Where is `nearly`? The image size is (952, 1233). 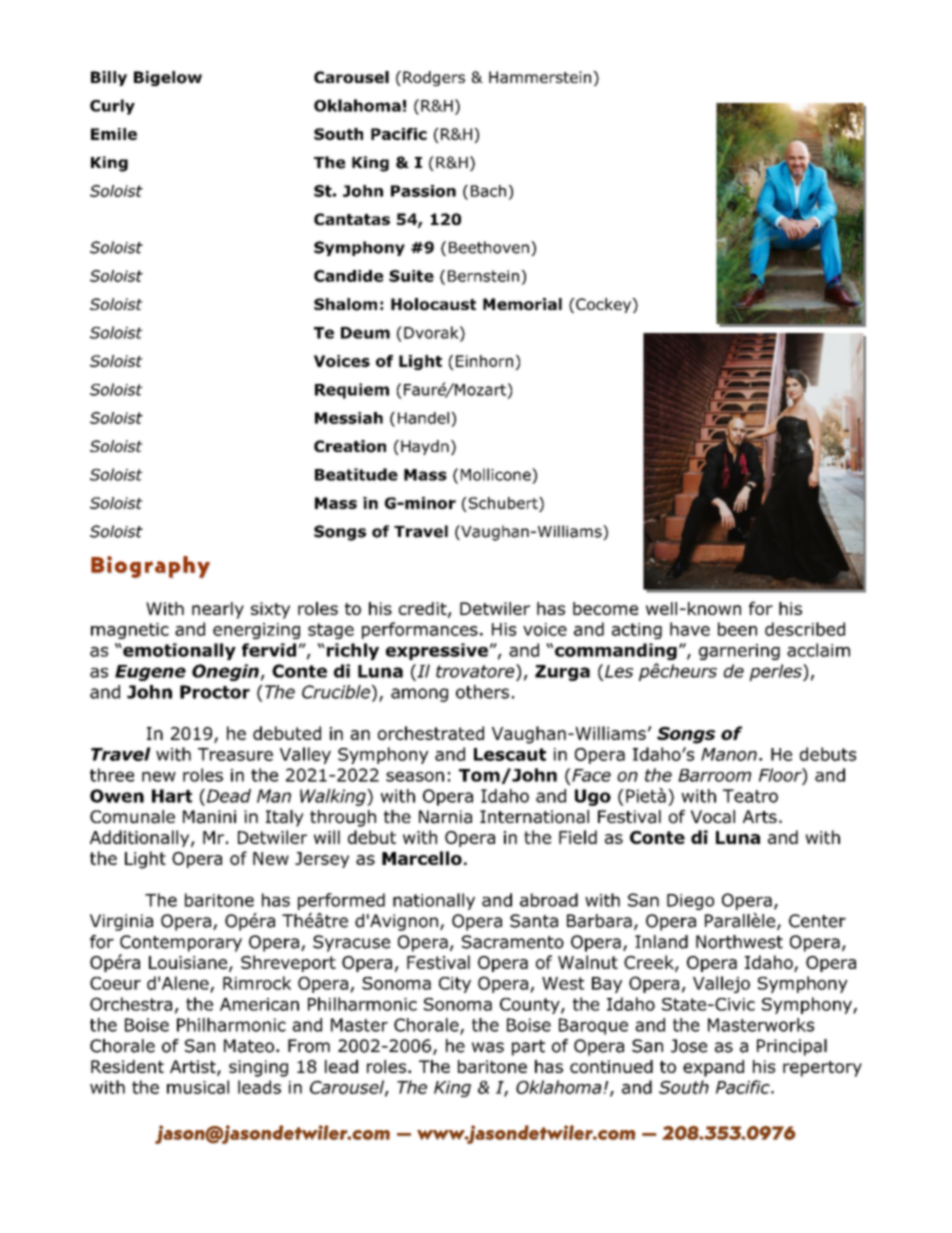
nearly is located at coordinates (218, 610).
